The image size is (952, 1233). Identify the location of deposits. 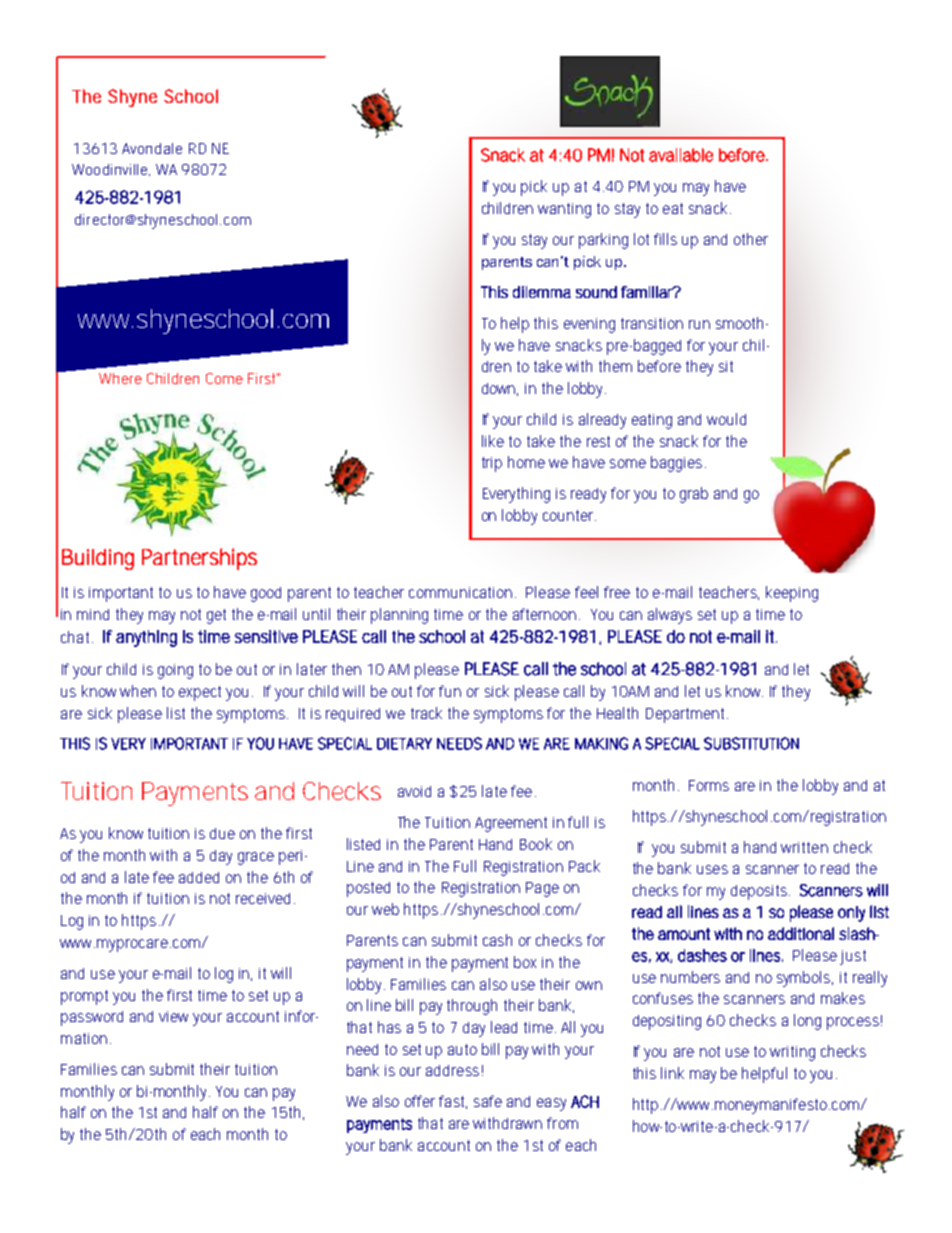
(759, 892).
